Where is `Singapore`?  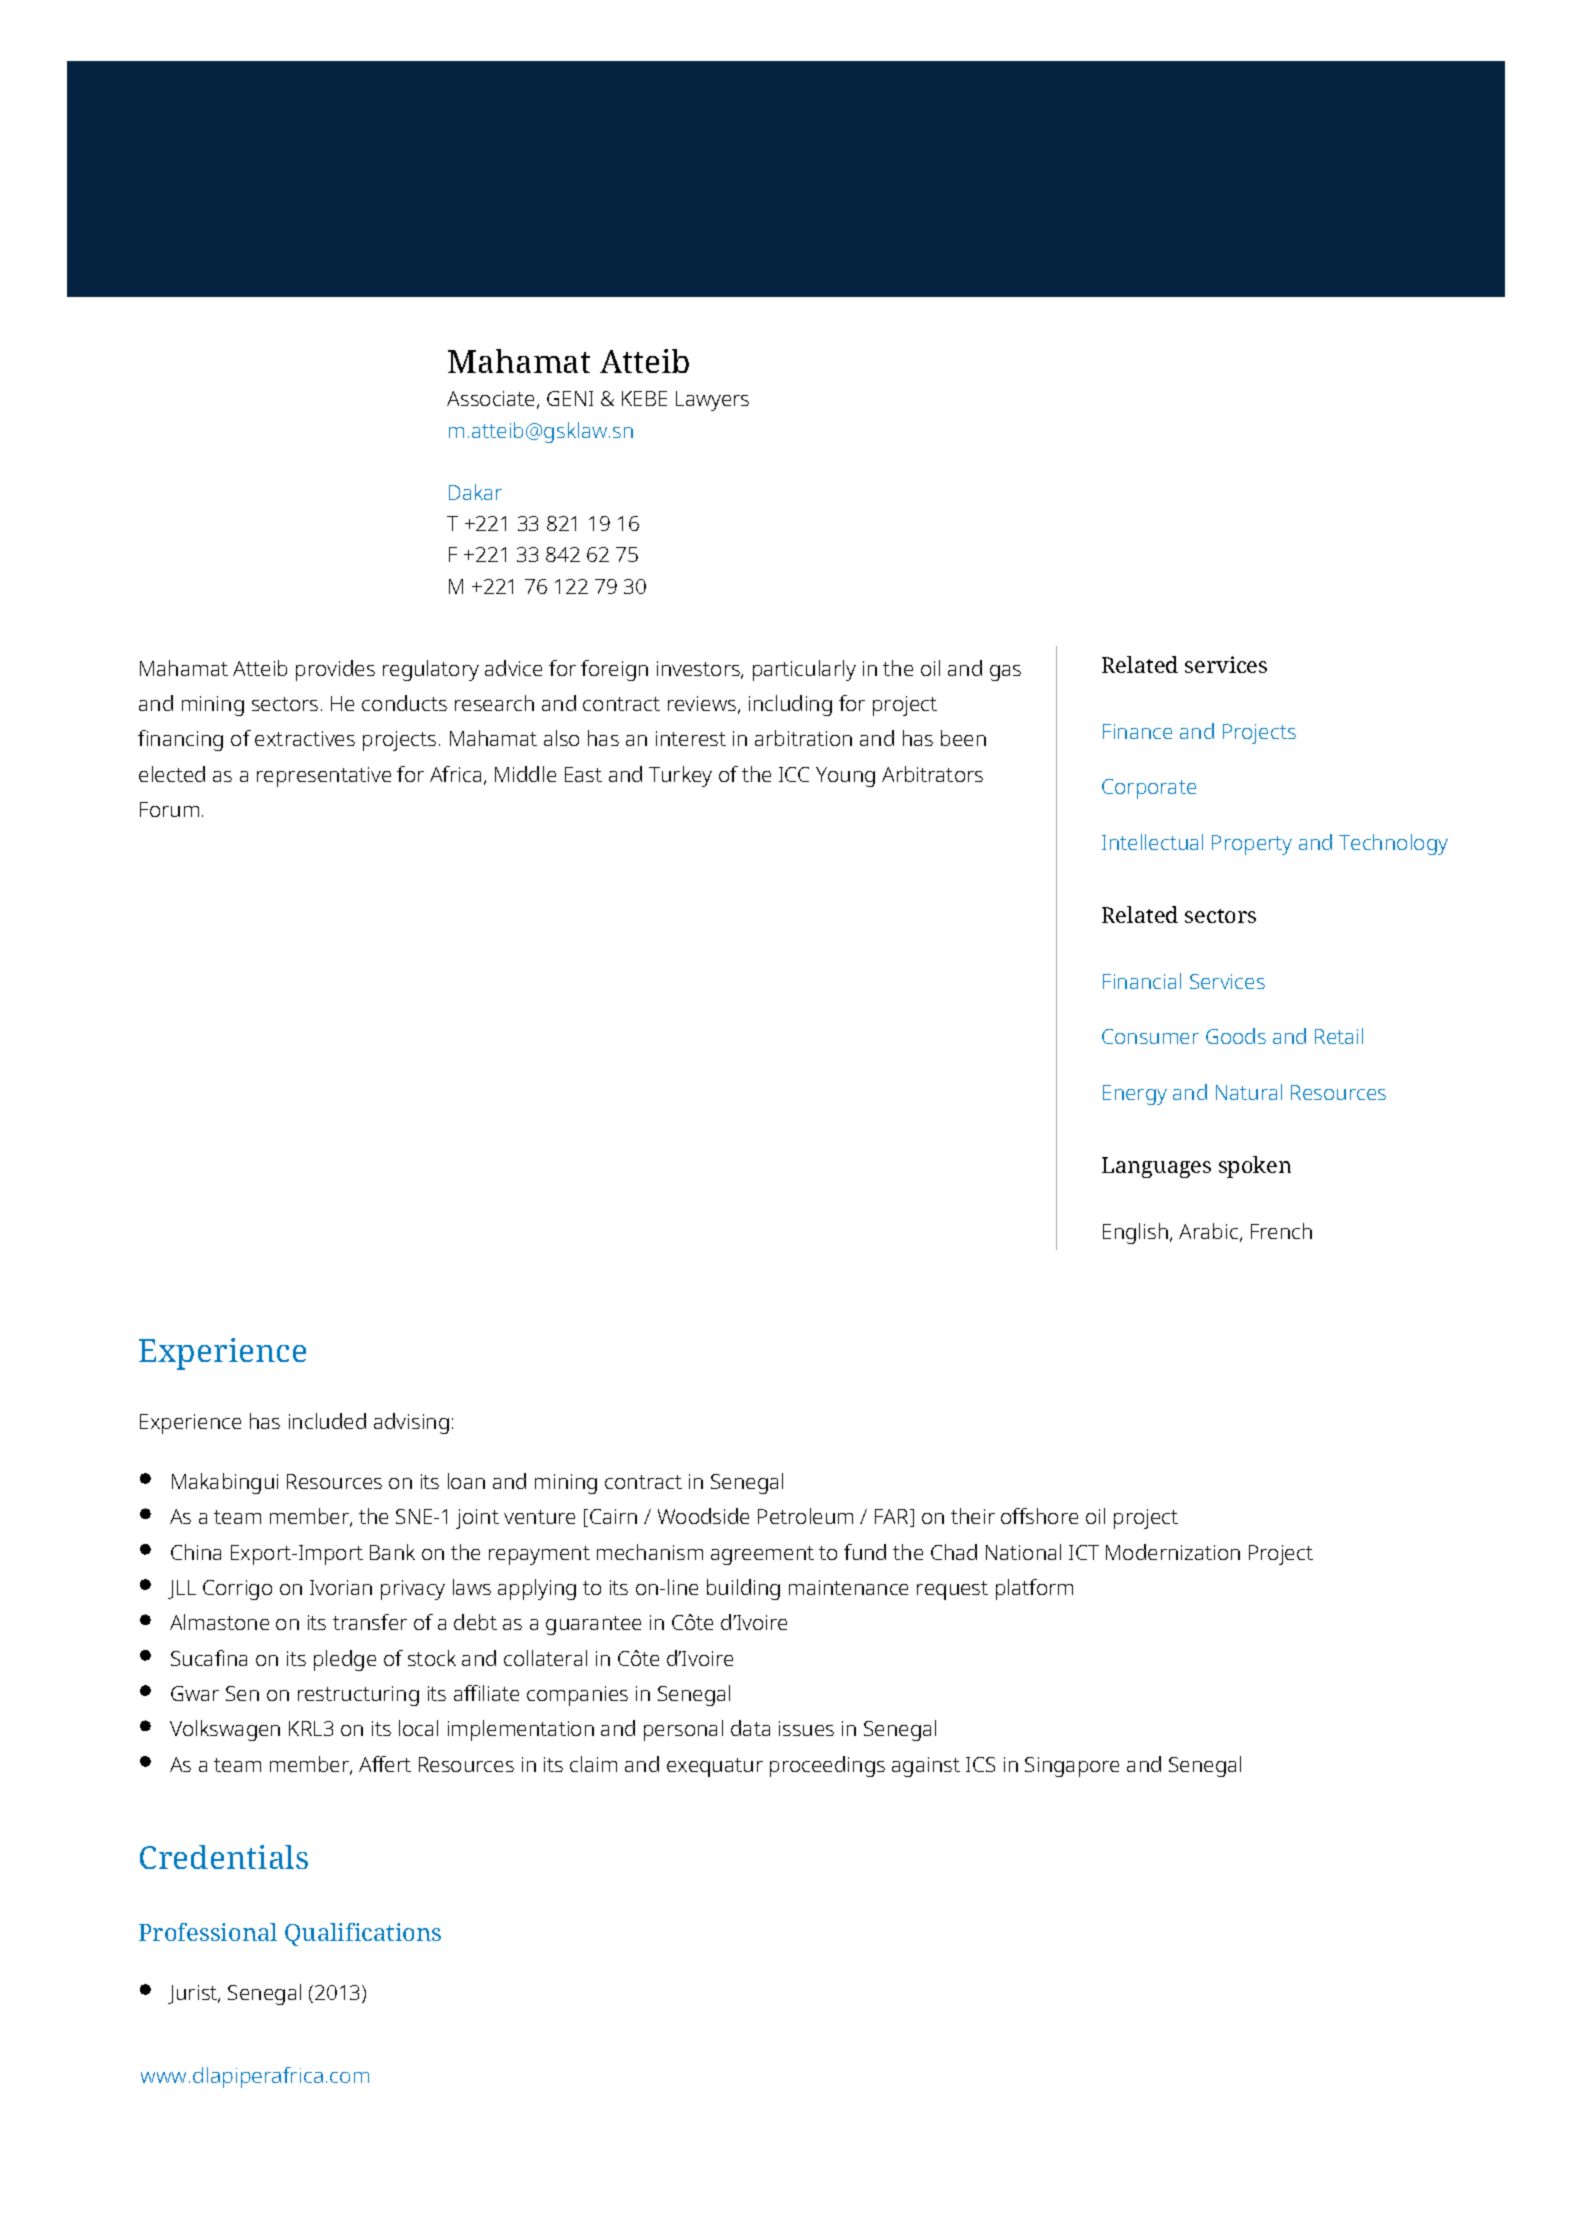 Singapore is located at coordinates (1072, 1767).
